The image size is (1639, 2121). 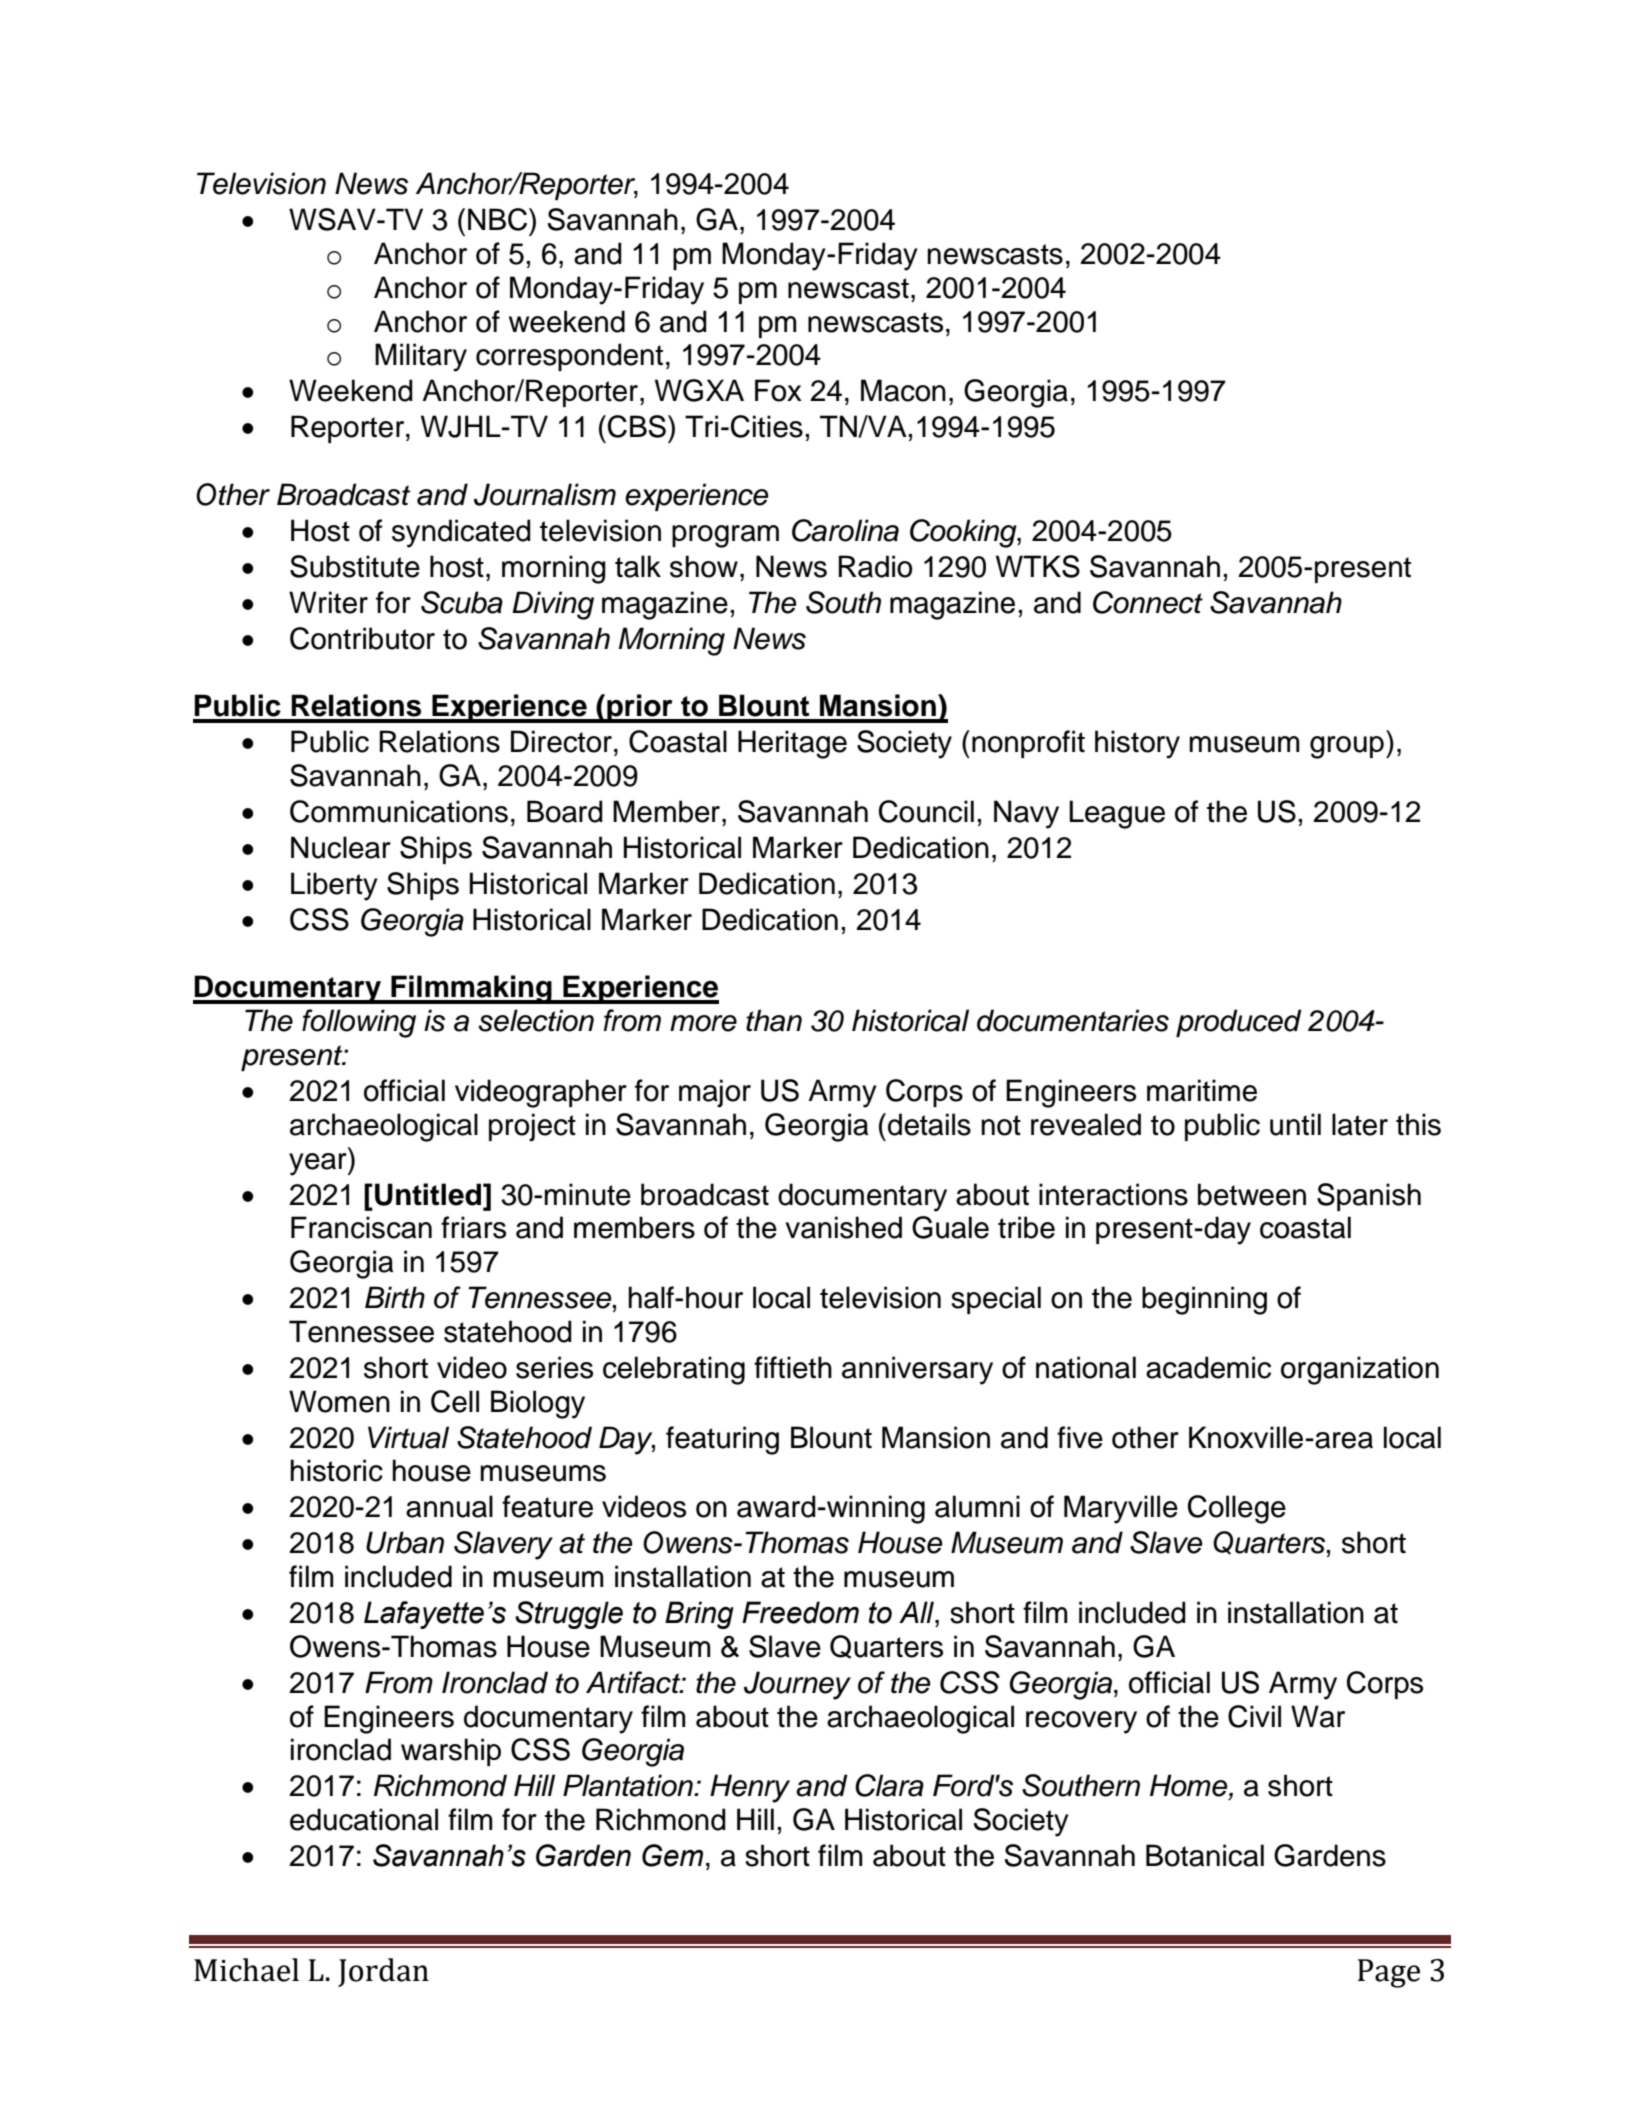 I want to click on following, so click(x=359, y=1023).
